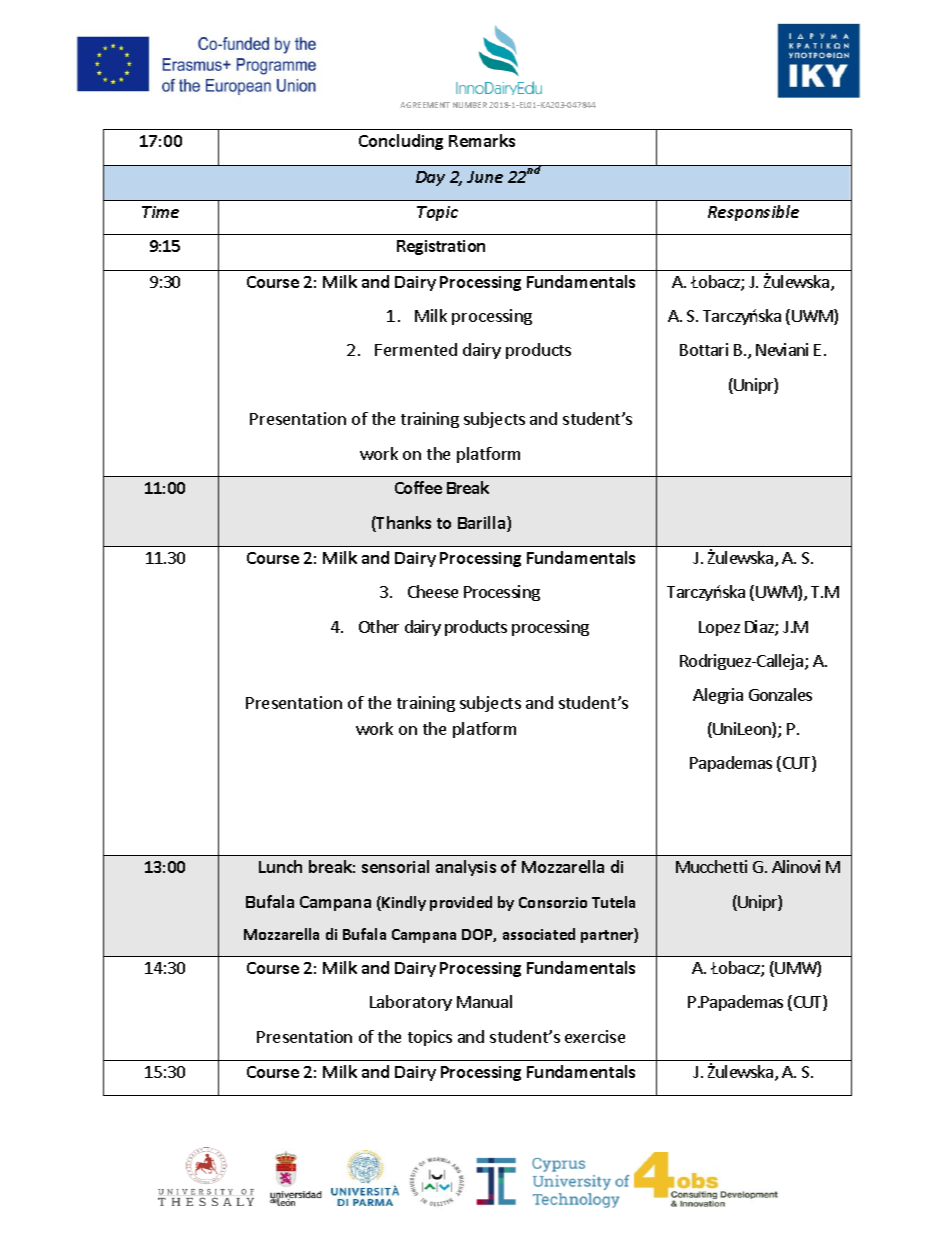 This screenshot has width=952, height=1233. I want to click on Time, so click(160, 212).
